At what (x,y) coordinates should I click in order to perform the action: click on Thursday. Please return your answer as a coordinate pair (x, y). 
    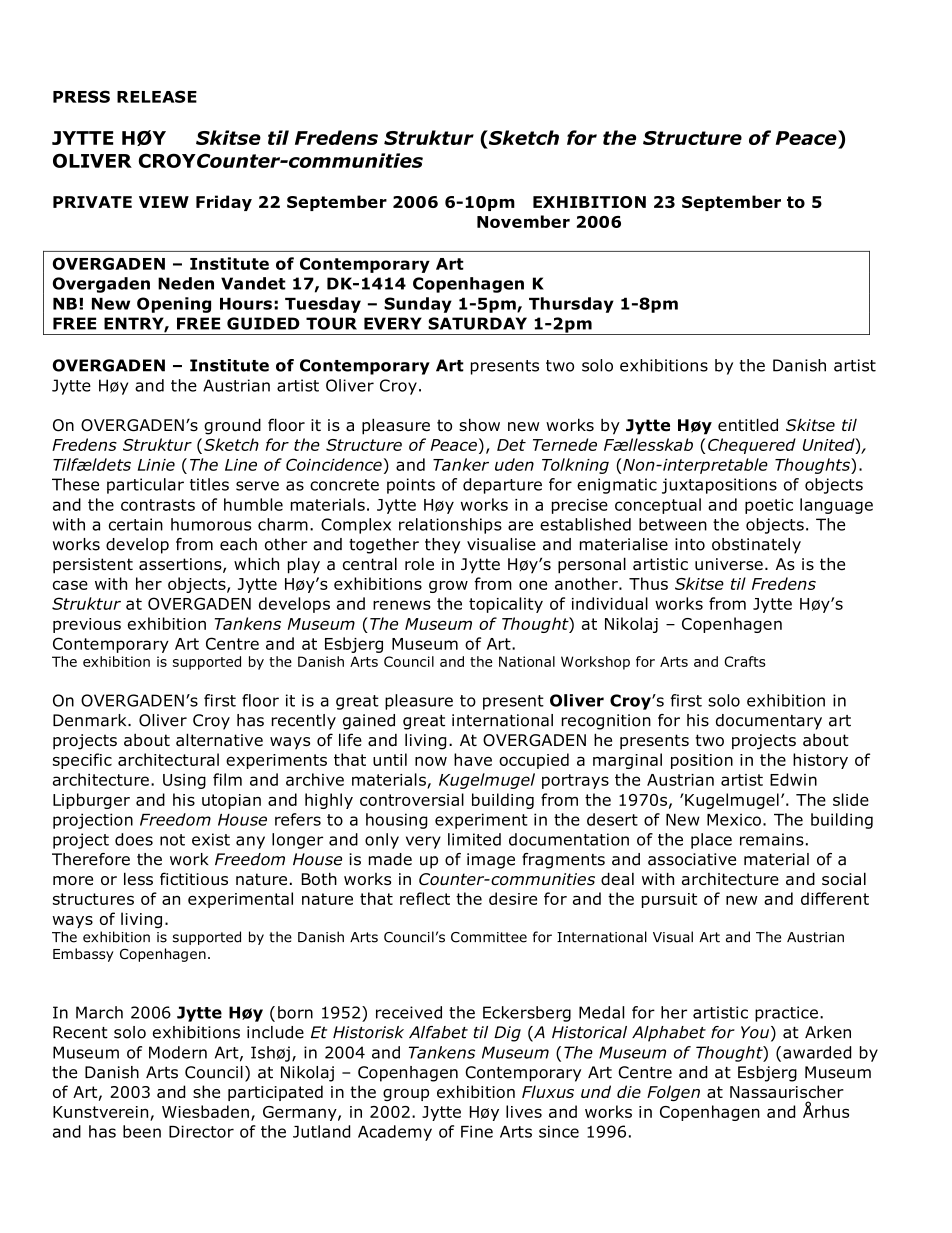
    Looking at the image, I should click on (571, 305).
